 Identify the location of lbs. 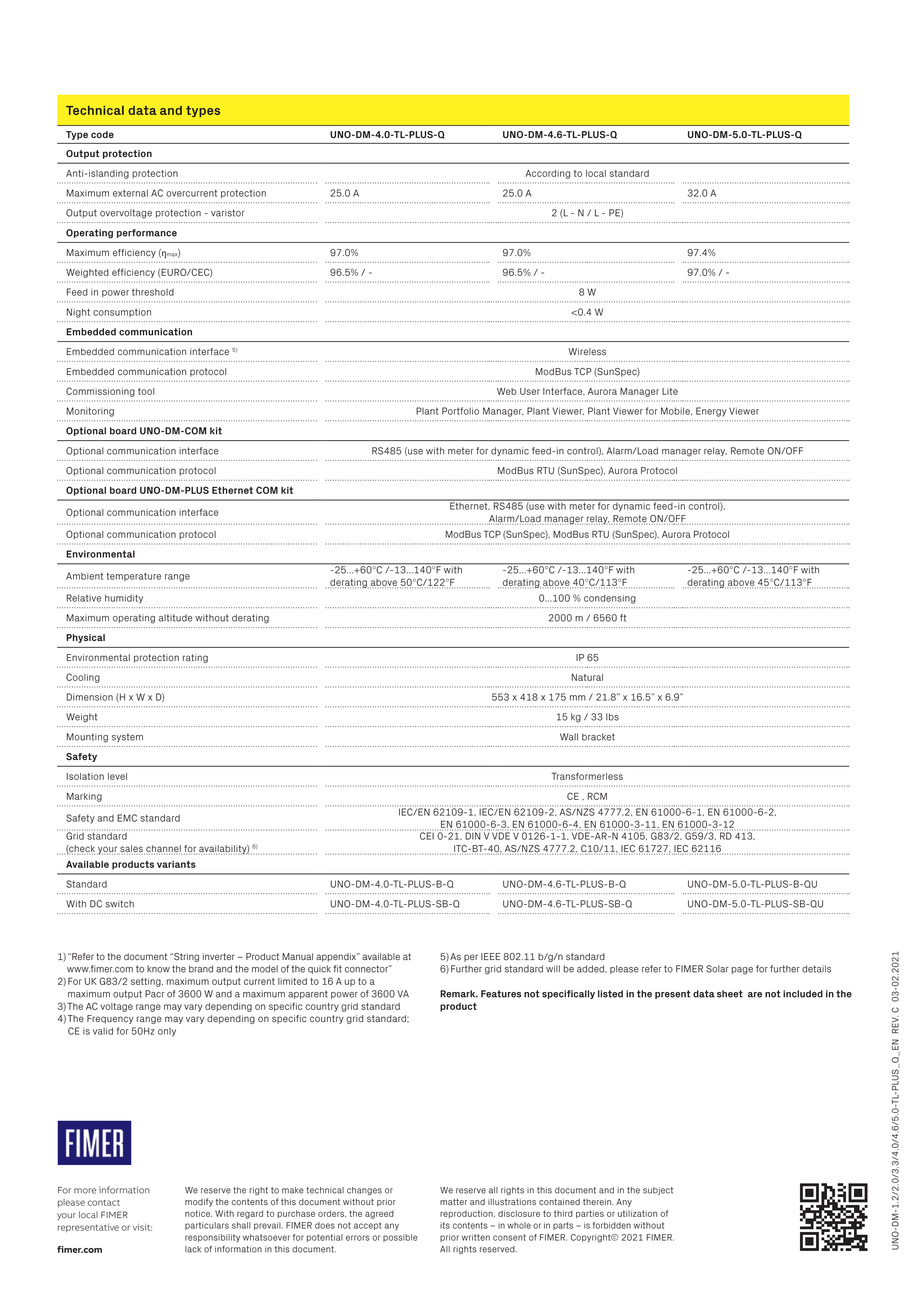
(612, 717).
